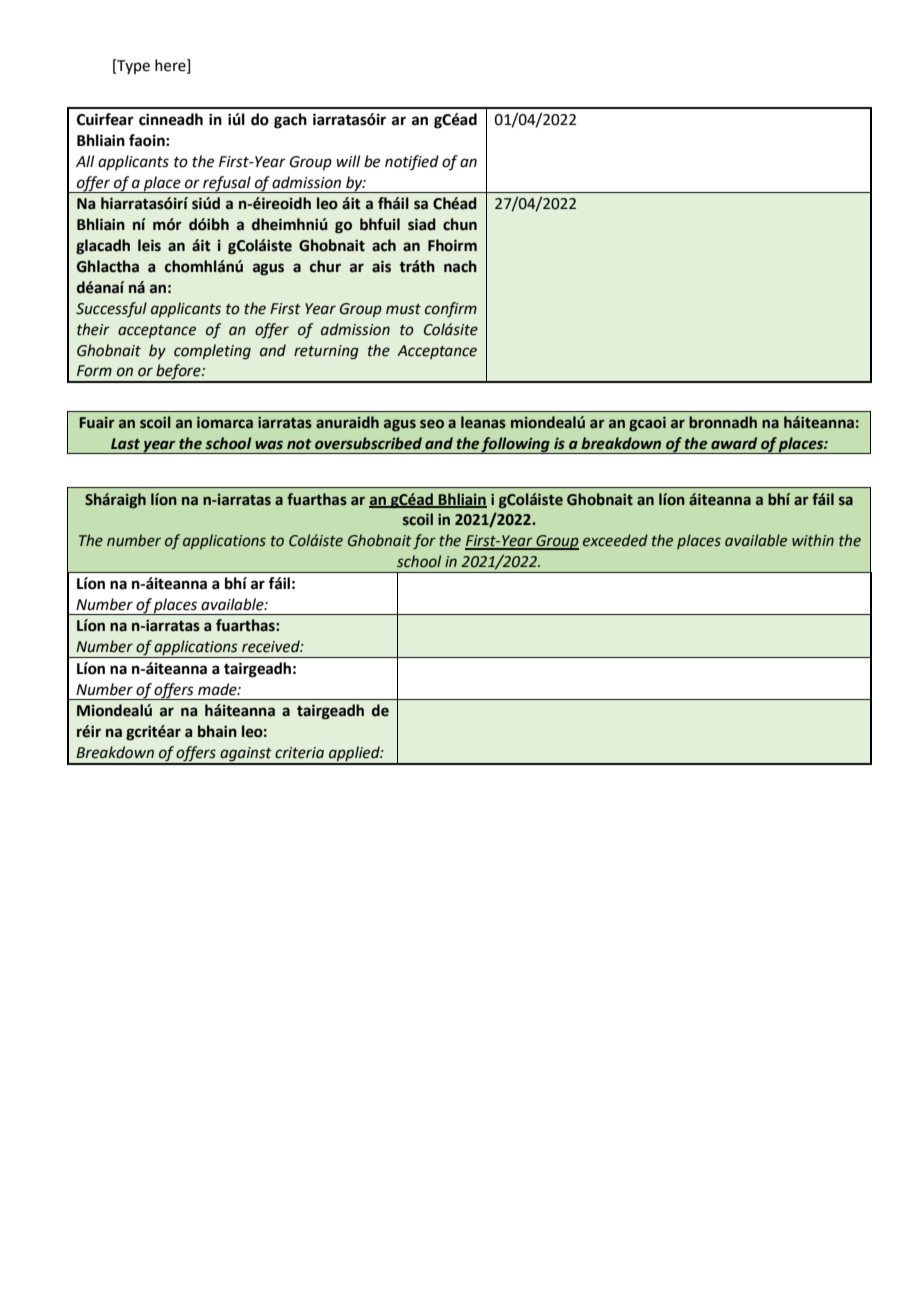 The height and width of the screenshot is (1308, 924). Describe the element at coordinates (246, 755) in the screenshot. I see `against` at that location.
